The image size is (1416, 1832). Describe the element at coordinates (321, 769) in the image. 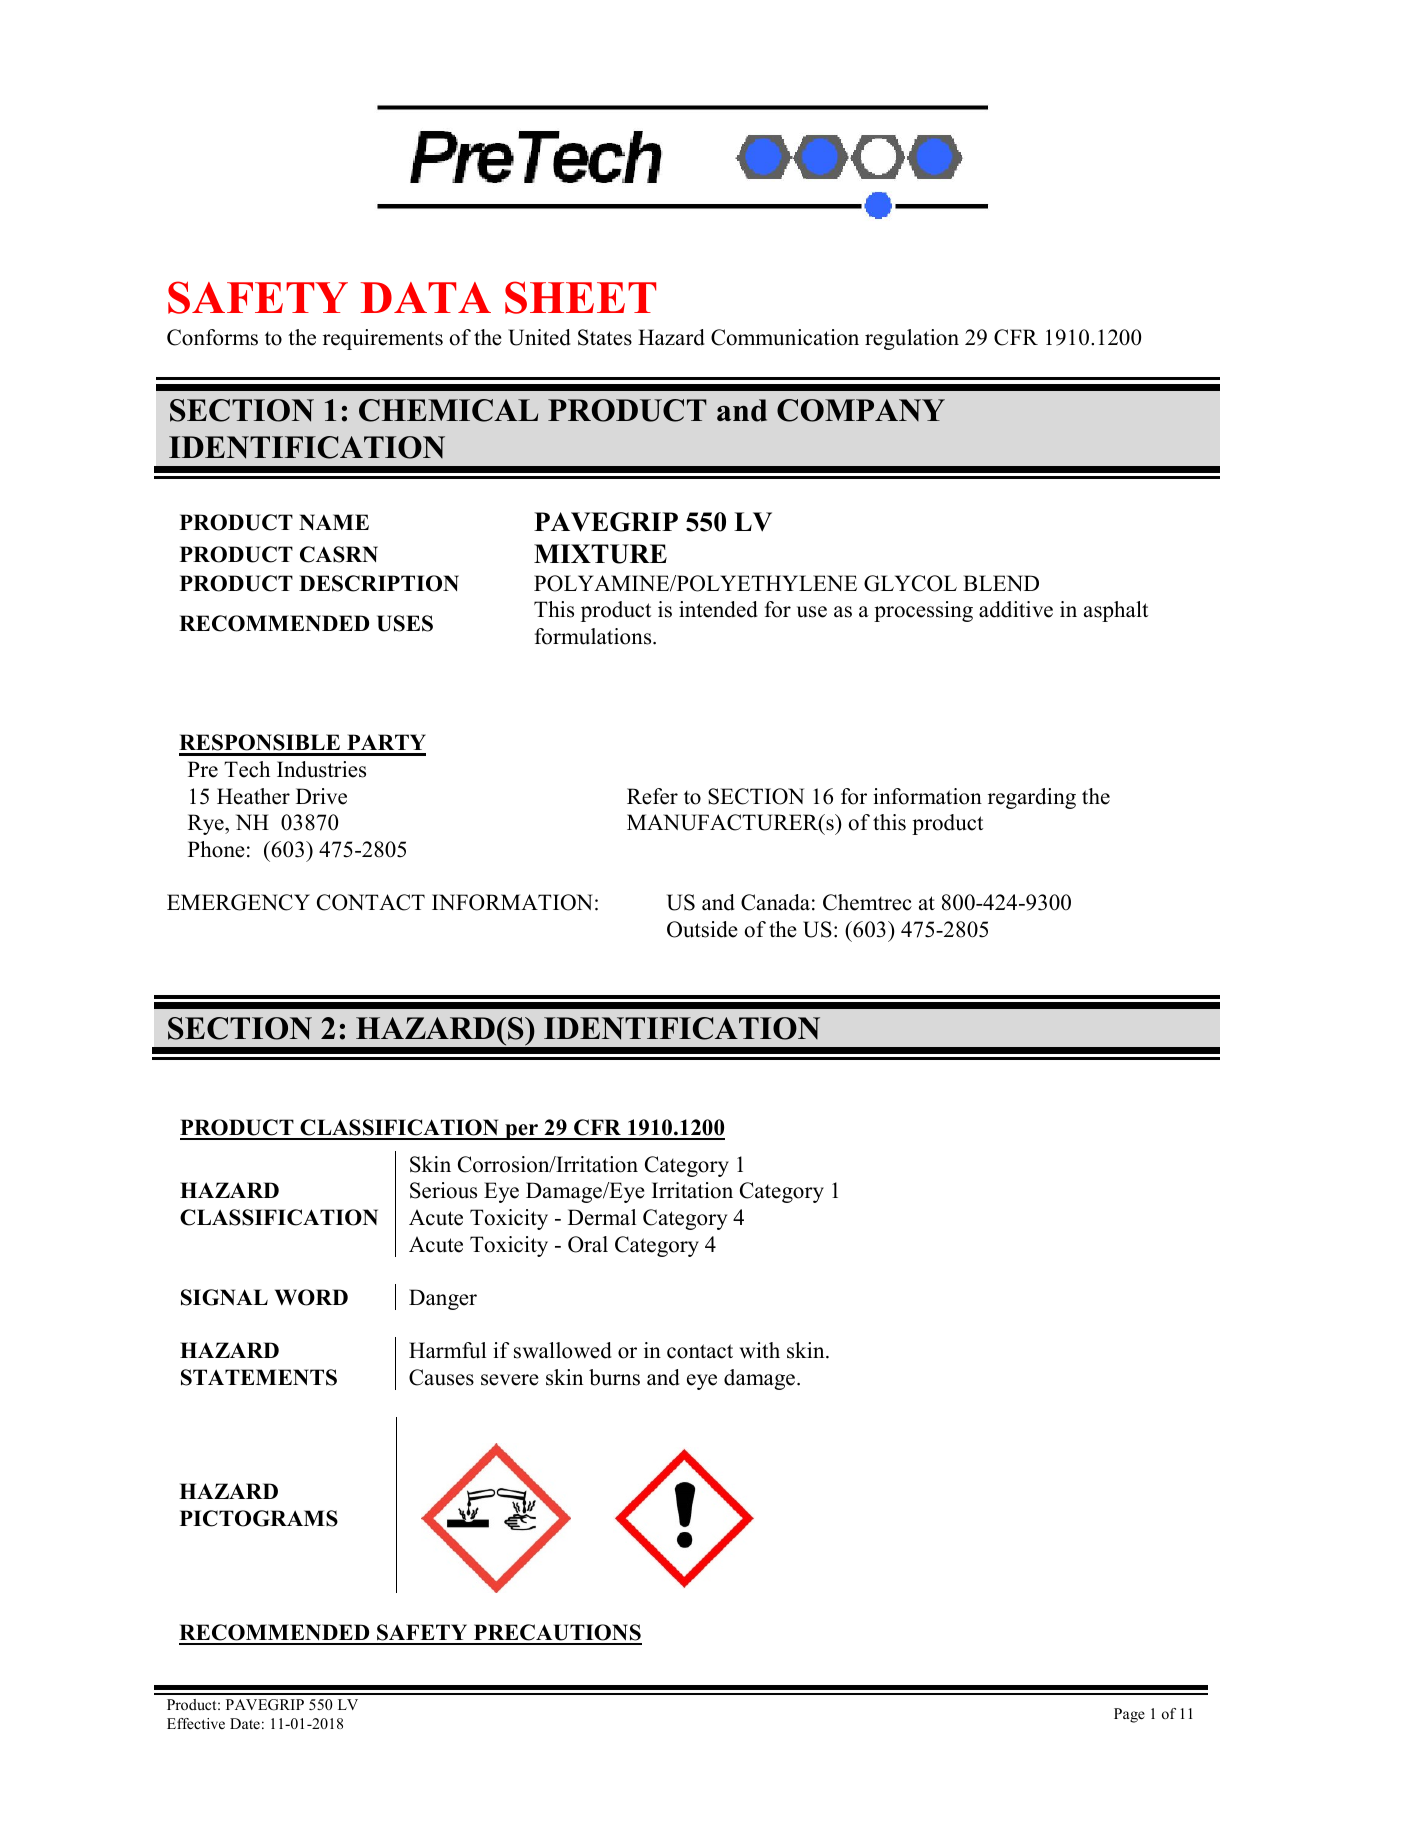

I see `Industries` at that location.
